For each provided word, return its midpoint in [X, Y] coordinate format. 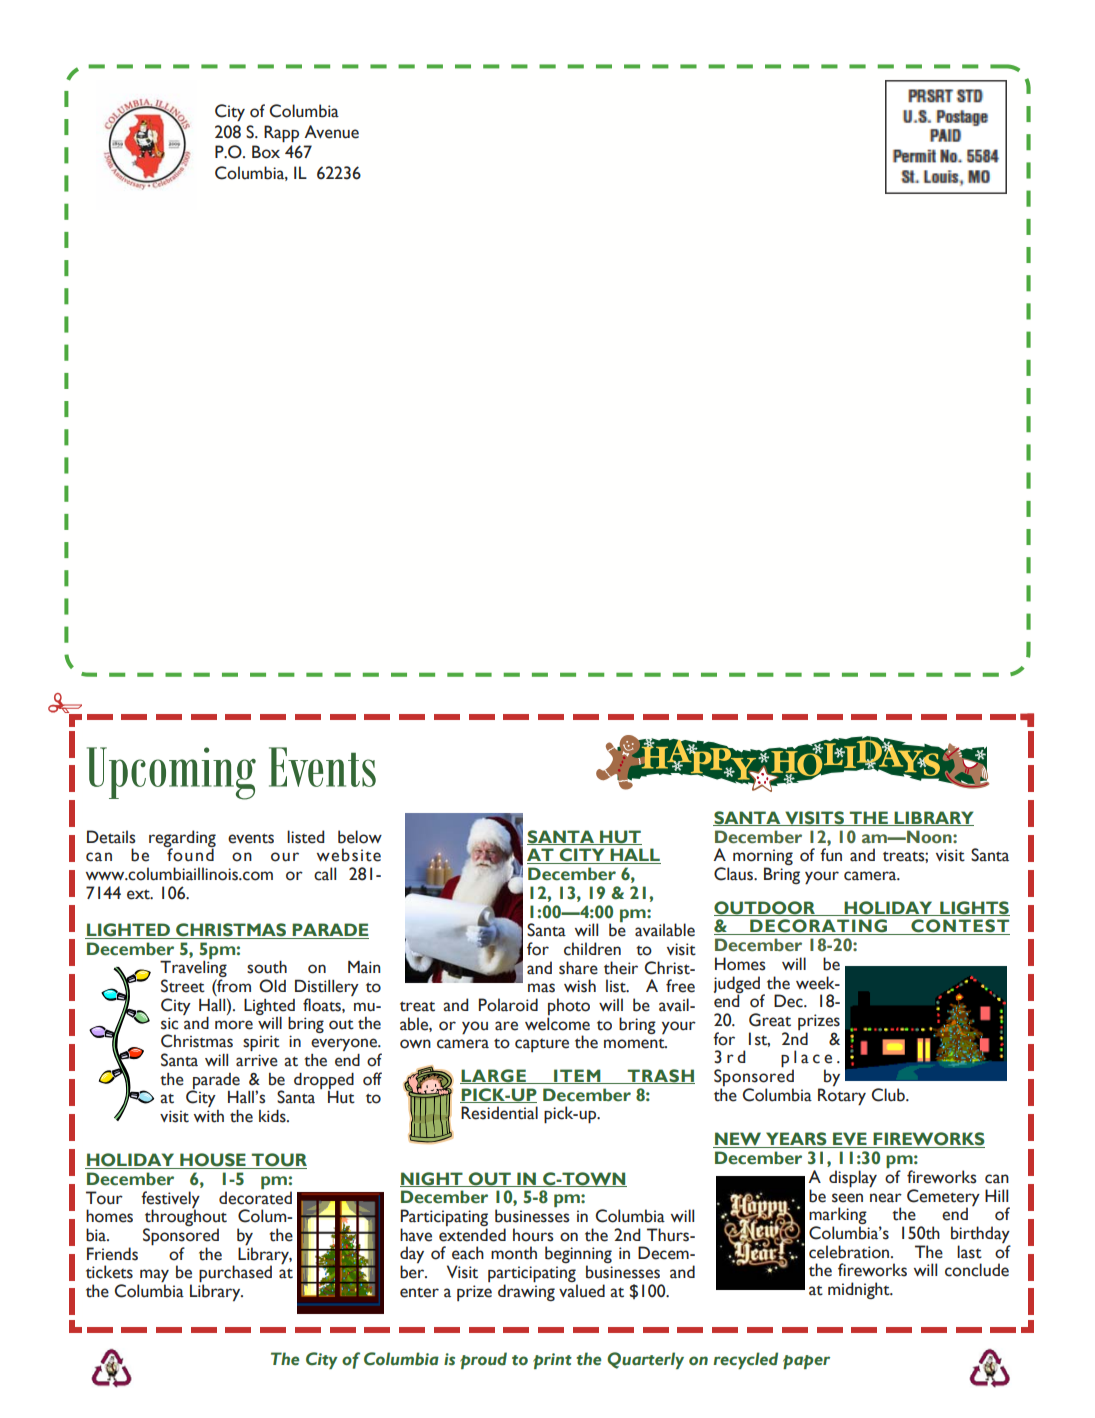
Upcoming [171, 773]
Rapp [281, 134]
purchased [235, 1275]
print [552, 1361]
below [360, 837]
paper [806, 1362]
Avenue [331, 132]
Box [266, 152]
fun [831, 855]
